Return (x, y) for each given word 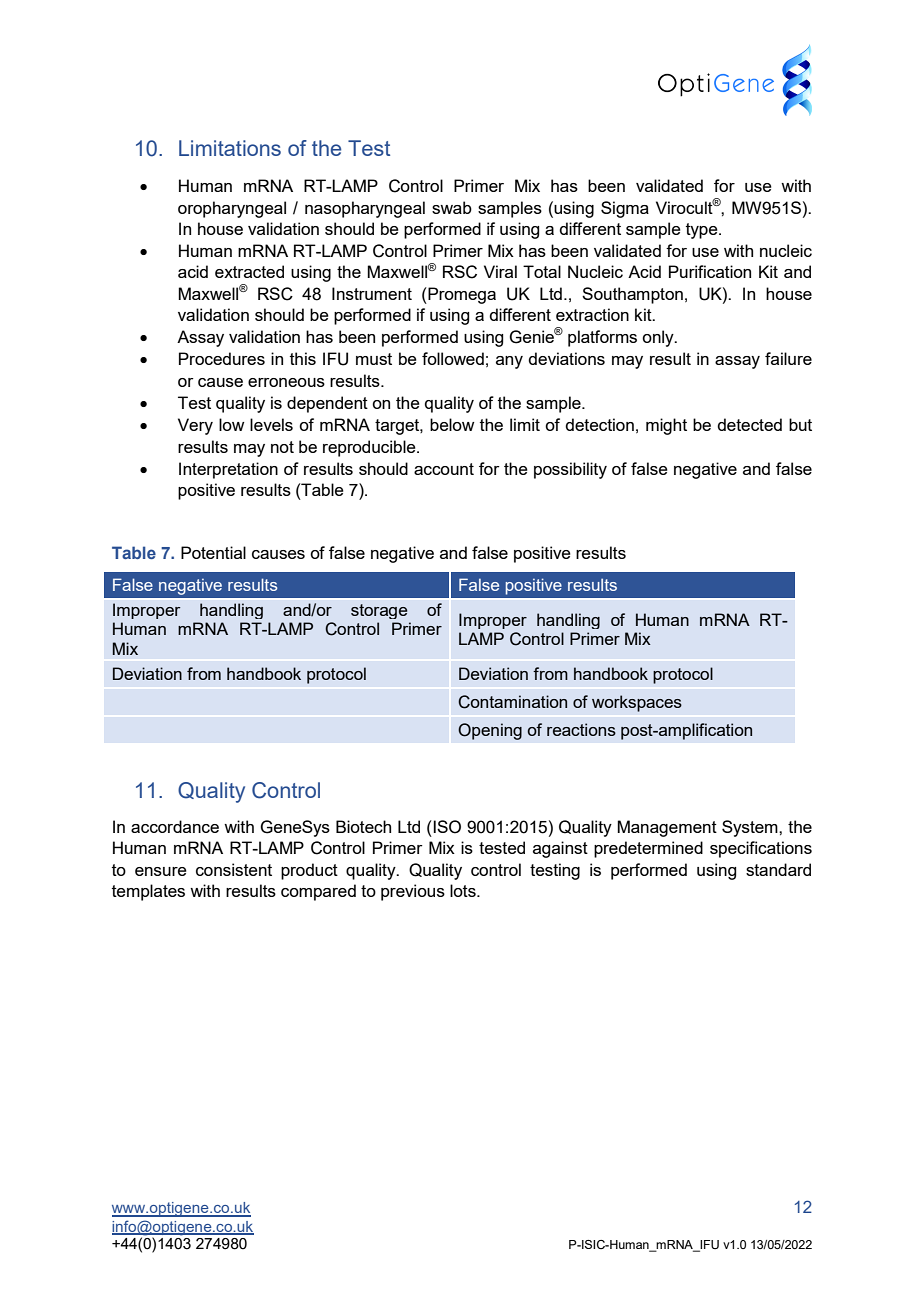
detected (749, 424)
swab (452, 207)
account (444, 469)
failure (788, 358)
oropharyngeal (232, 209)
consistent (234, 869)
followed (453, 358)
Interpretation (228, 470)
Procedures (222, 358)
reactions (581, 729)
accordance (175, 826)
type (703, 231)
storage (379, 611)
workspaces (637, 703)
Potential (213, 552)
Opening (490, 731)
